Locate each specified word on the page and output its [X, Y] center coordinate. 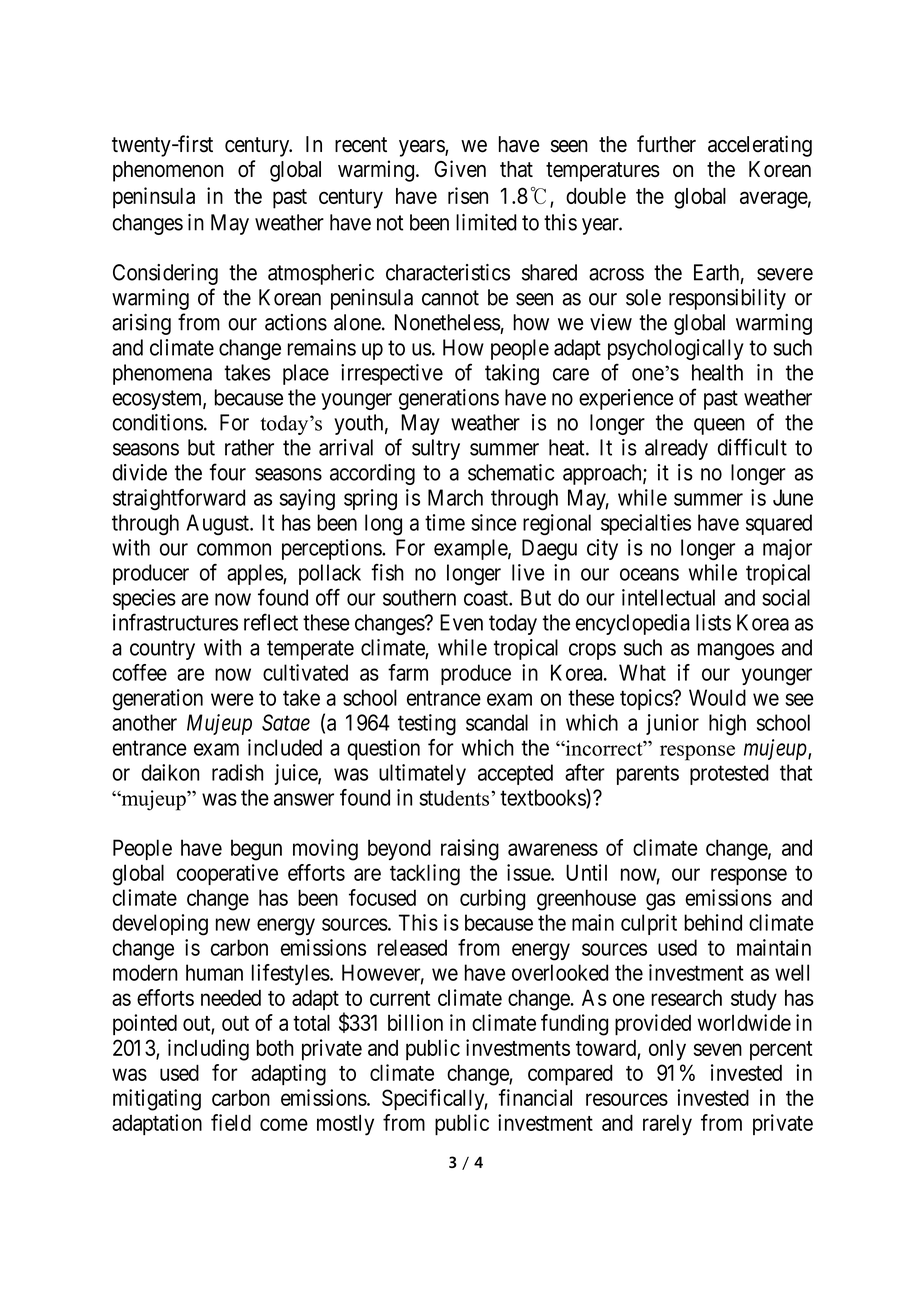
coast [487, 598]
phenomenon [168, 171]
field [231, 1122]
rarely [667, 1125]
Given [460, 168]
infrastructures [175, 622]
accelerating [760, 146]
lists [713, 622]
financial [535, 1097]
